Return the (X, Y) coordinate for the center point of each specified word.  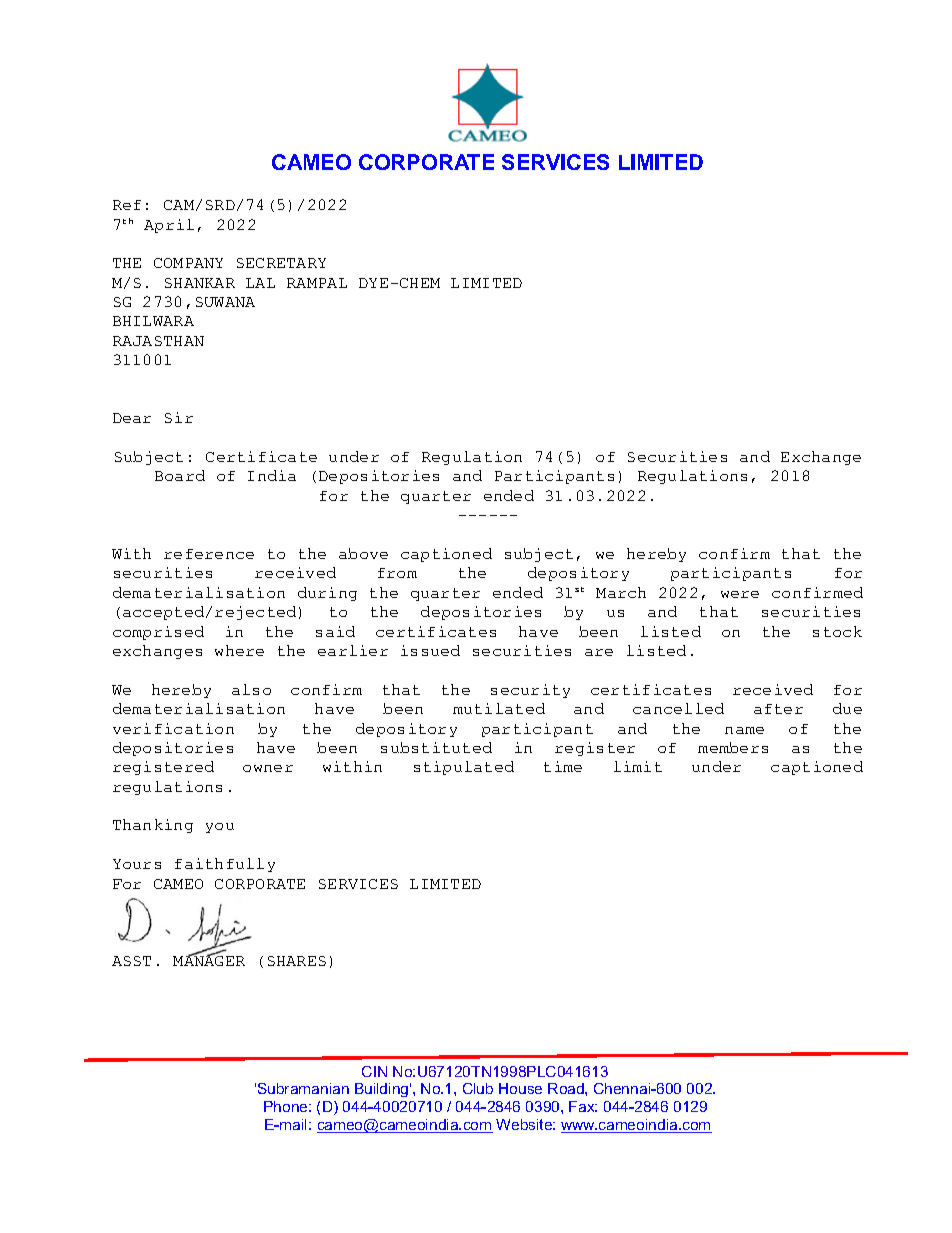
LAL (260, 283)
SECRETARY (281, 263)
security (530, 691)
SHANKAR (200, 283)
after (778, 709)
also (251, 689)
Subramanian (303, 1088)
